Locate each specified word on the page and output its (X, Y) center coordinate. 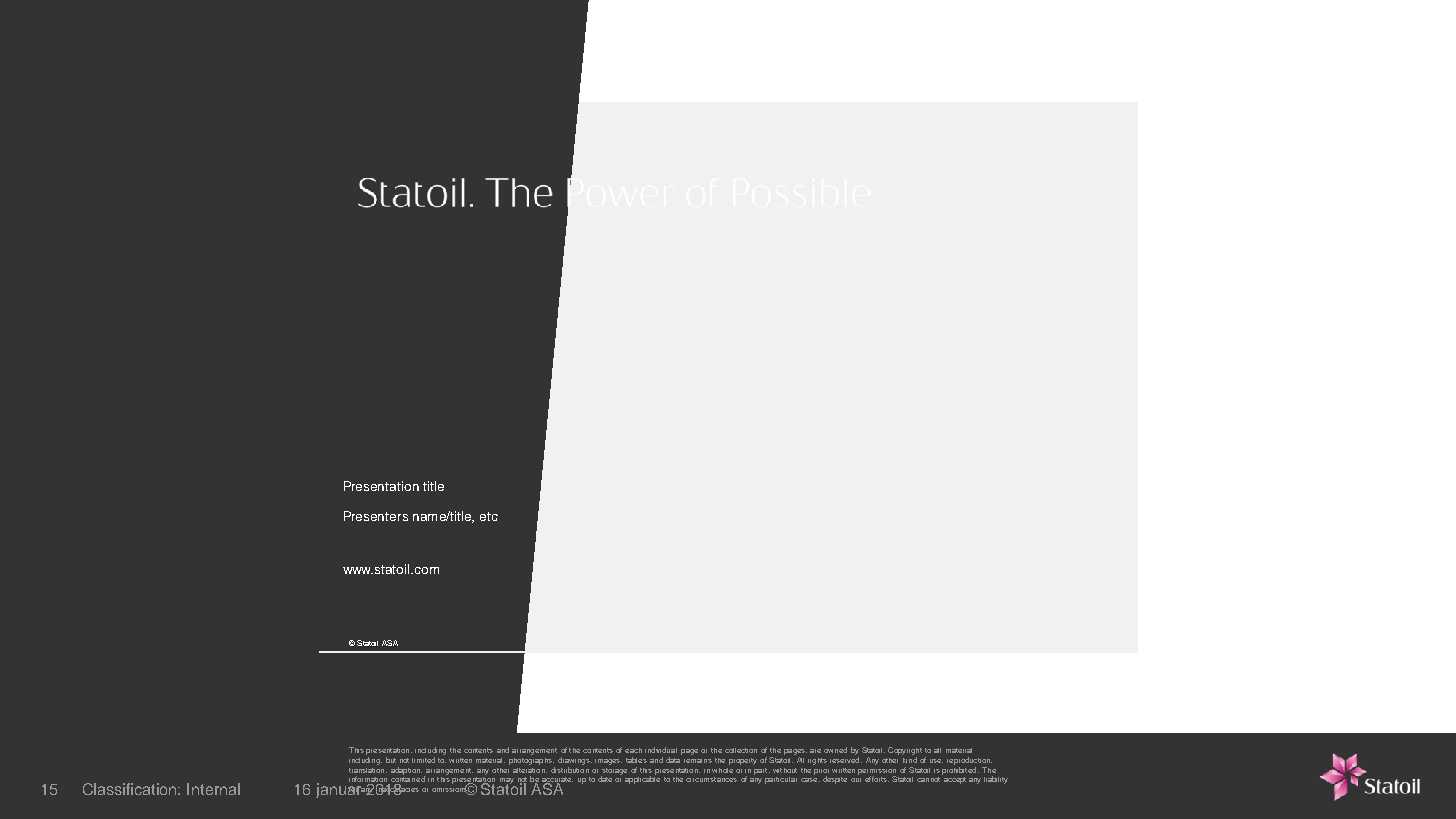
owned (835, 750)
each (633, 750)
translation (368, 768)
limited (423, 760)
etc (489, 516)
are (815, 751)
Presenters (376, 516)
